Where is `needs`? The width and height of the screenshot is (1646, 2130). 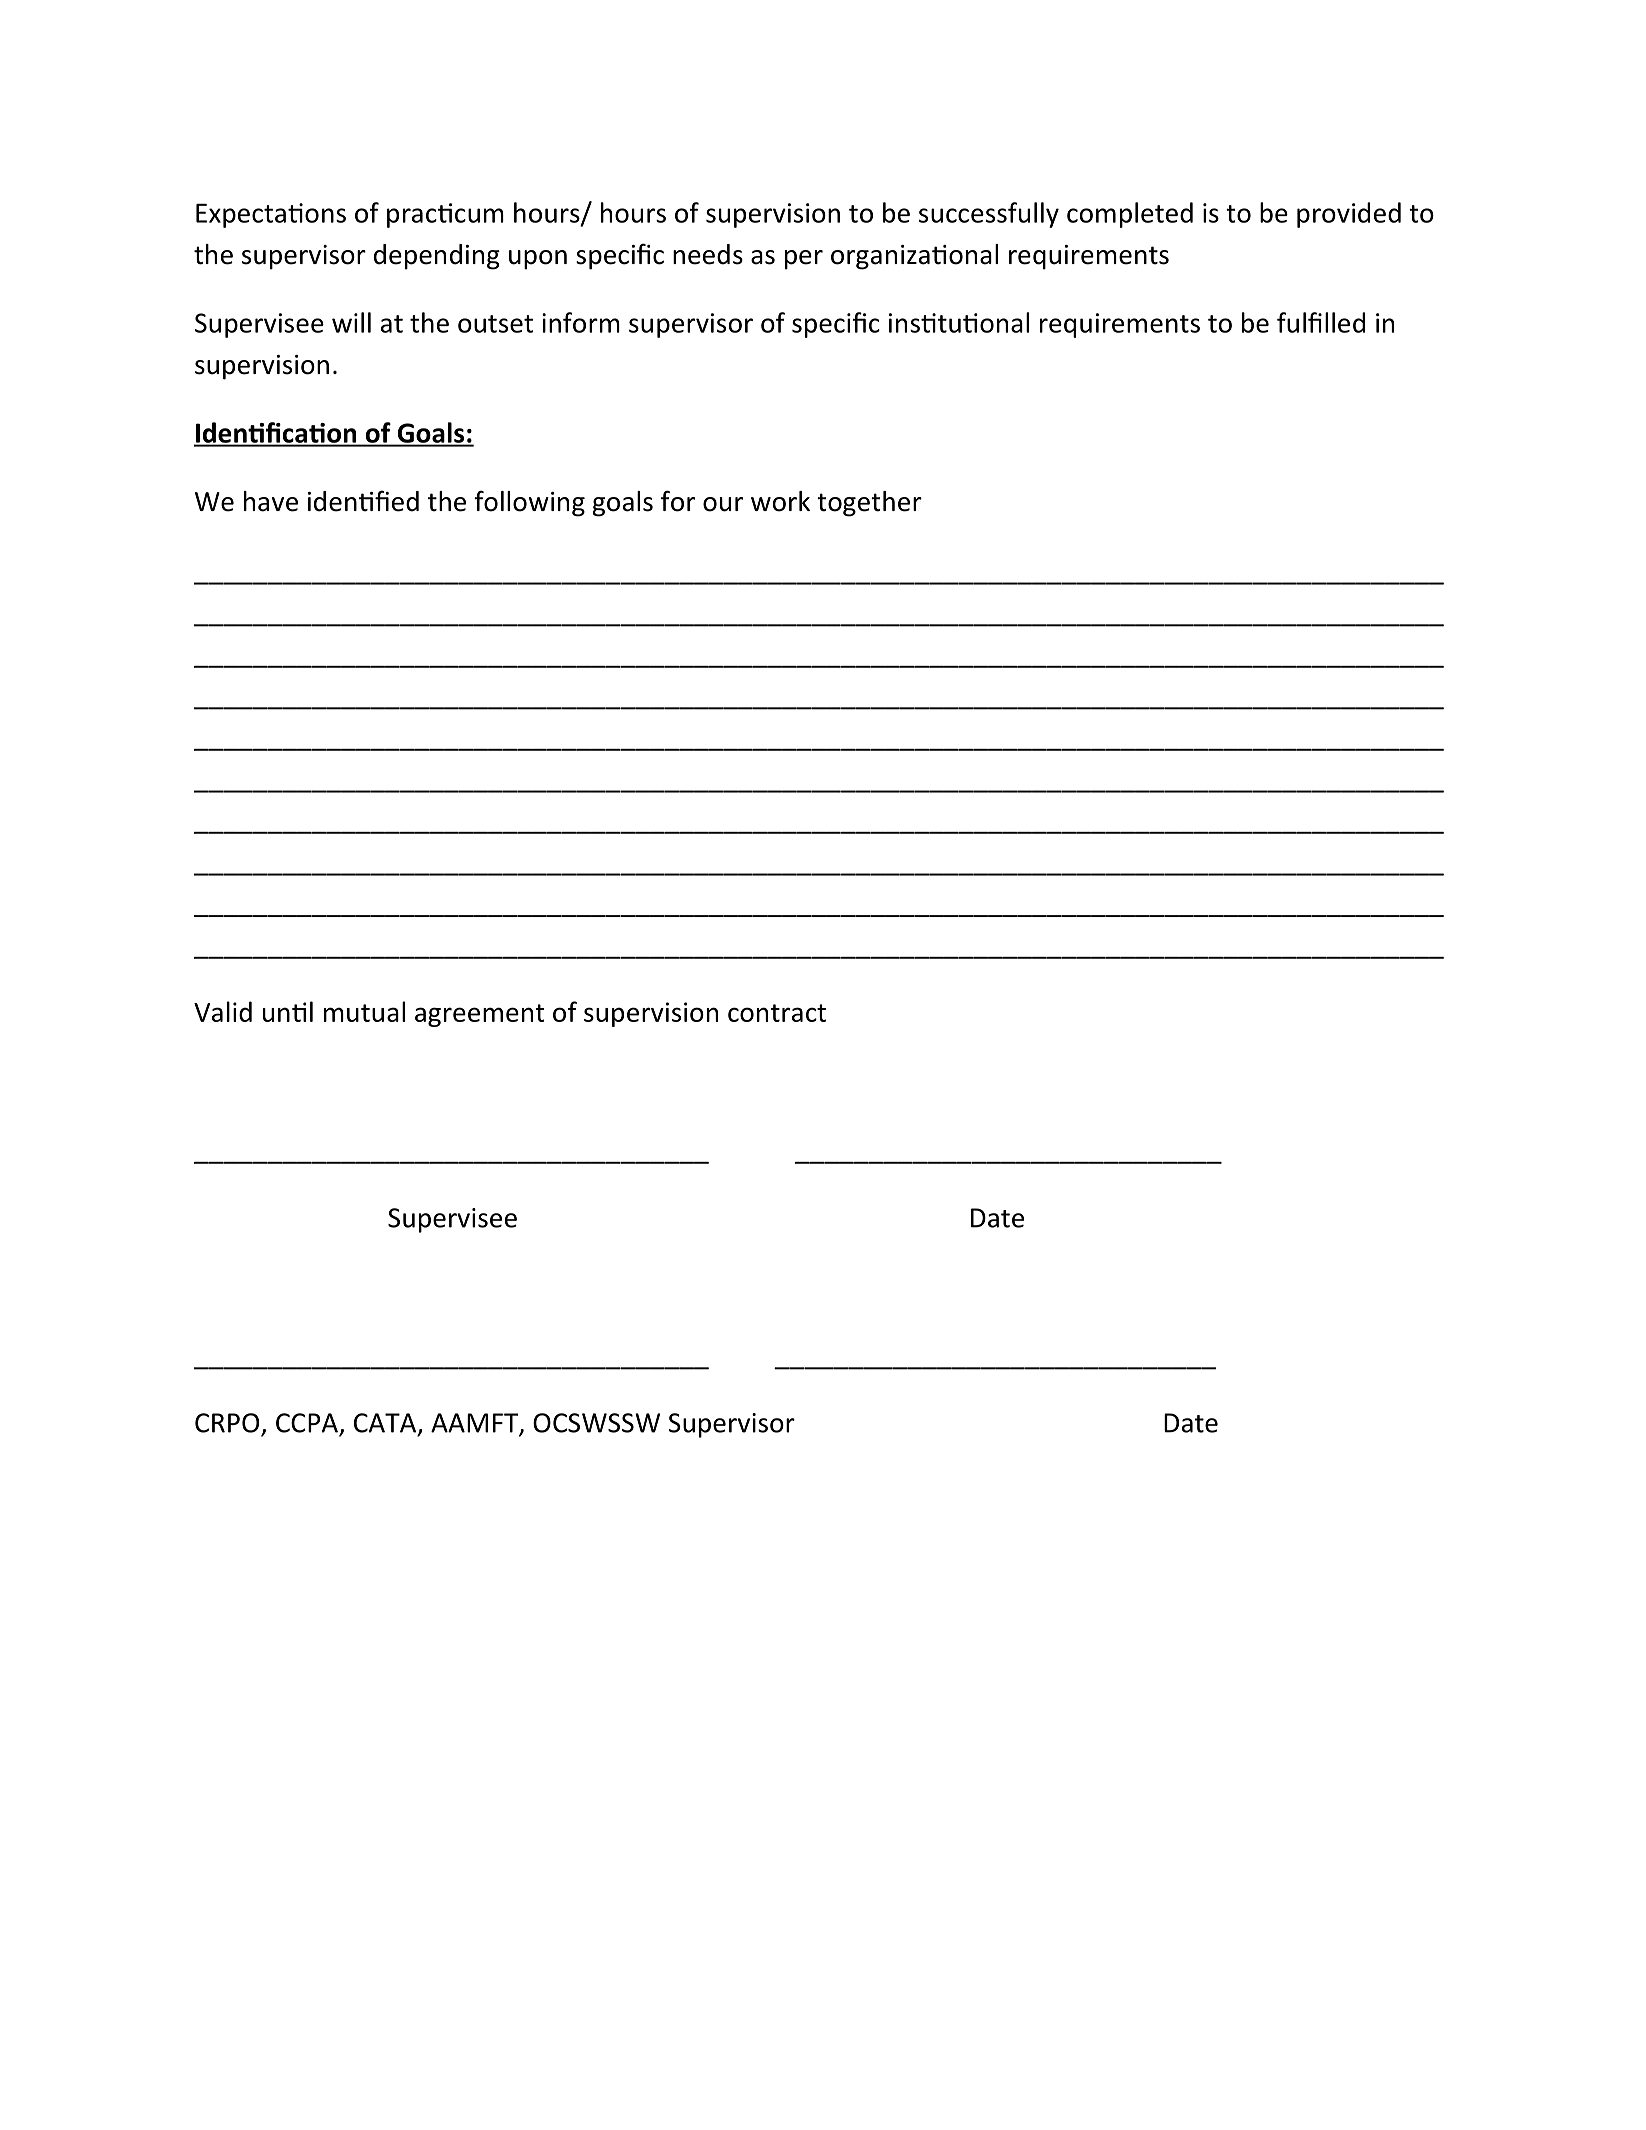
needs is located at coordinates (708, 254).
